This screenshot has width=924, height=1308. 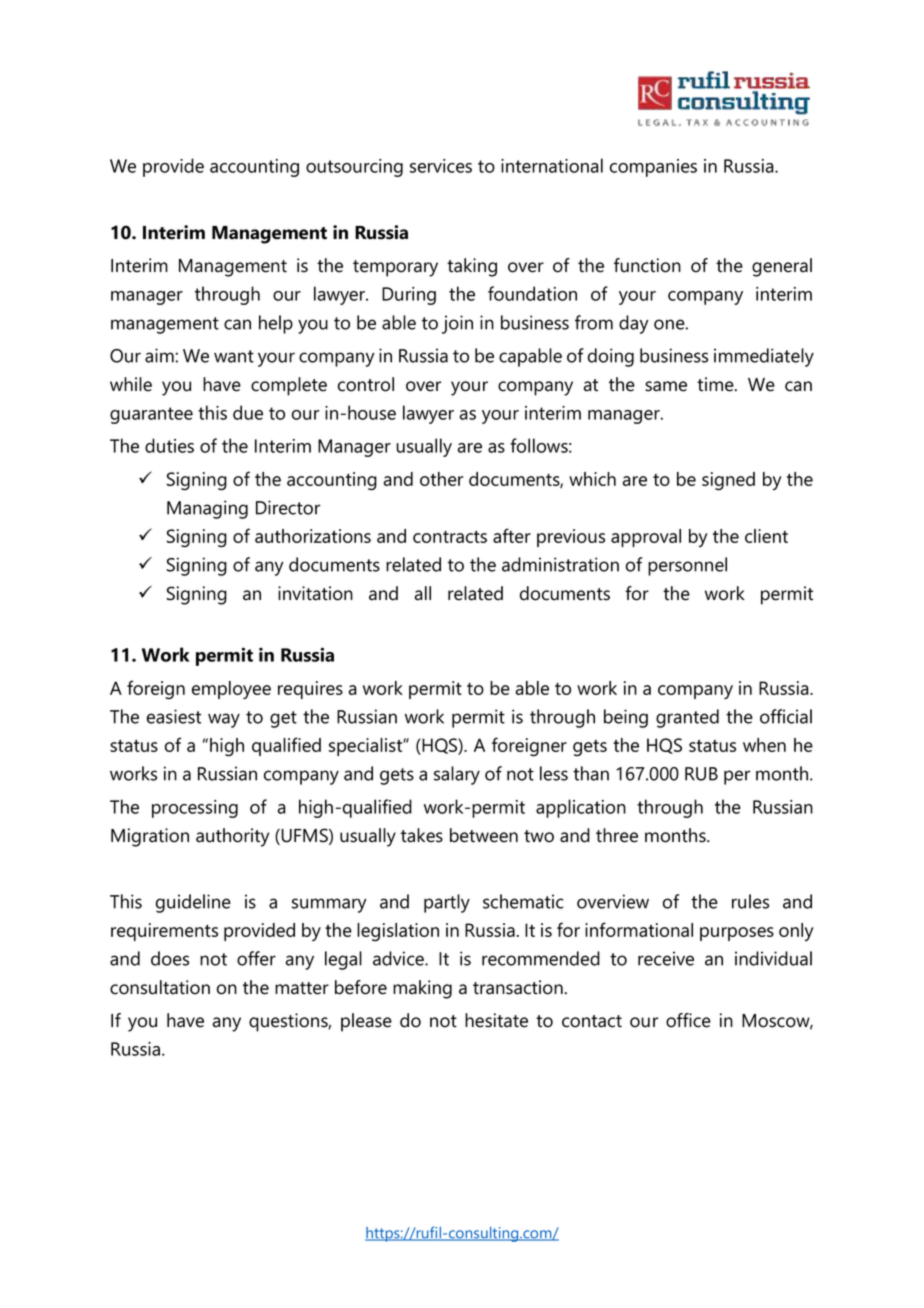 I want to click on signed, so click(x=728, y=481).
